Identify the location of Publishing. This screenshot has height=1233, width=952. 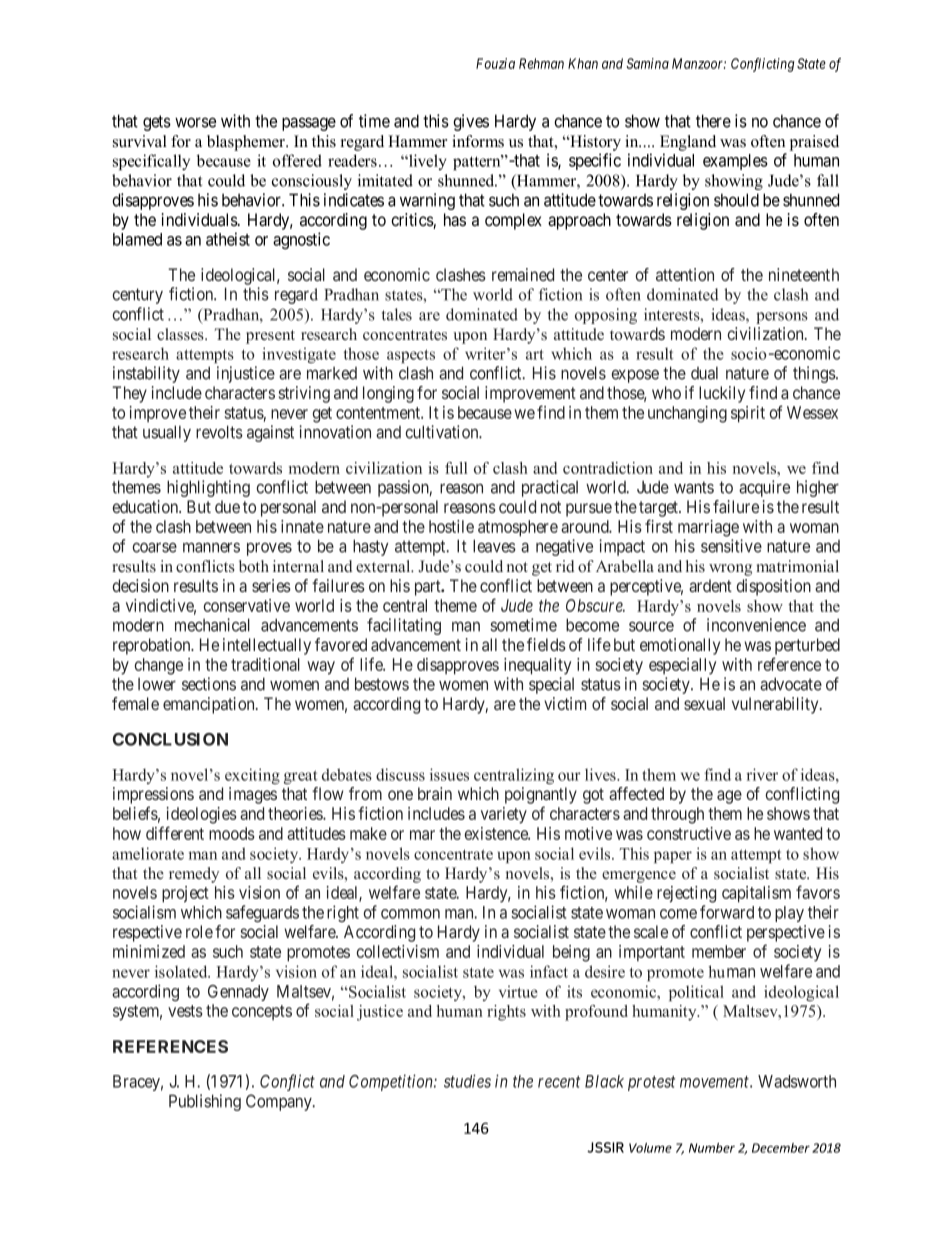
(205, 1102).
